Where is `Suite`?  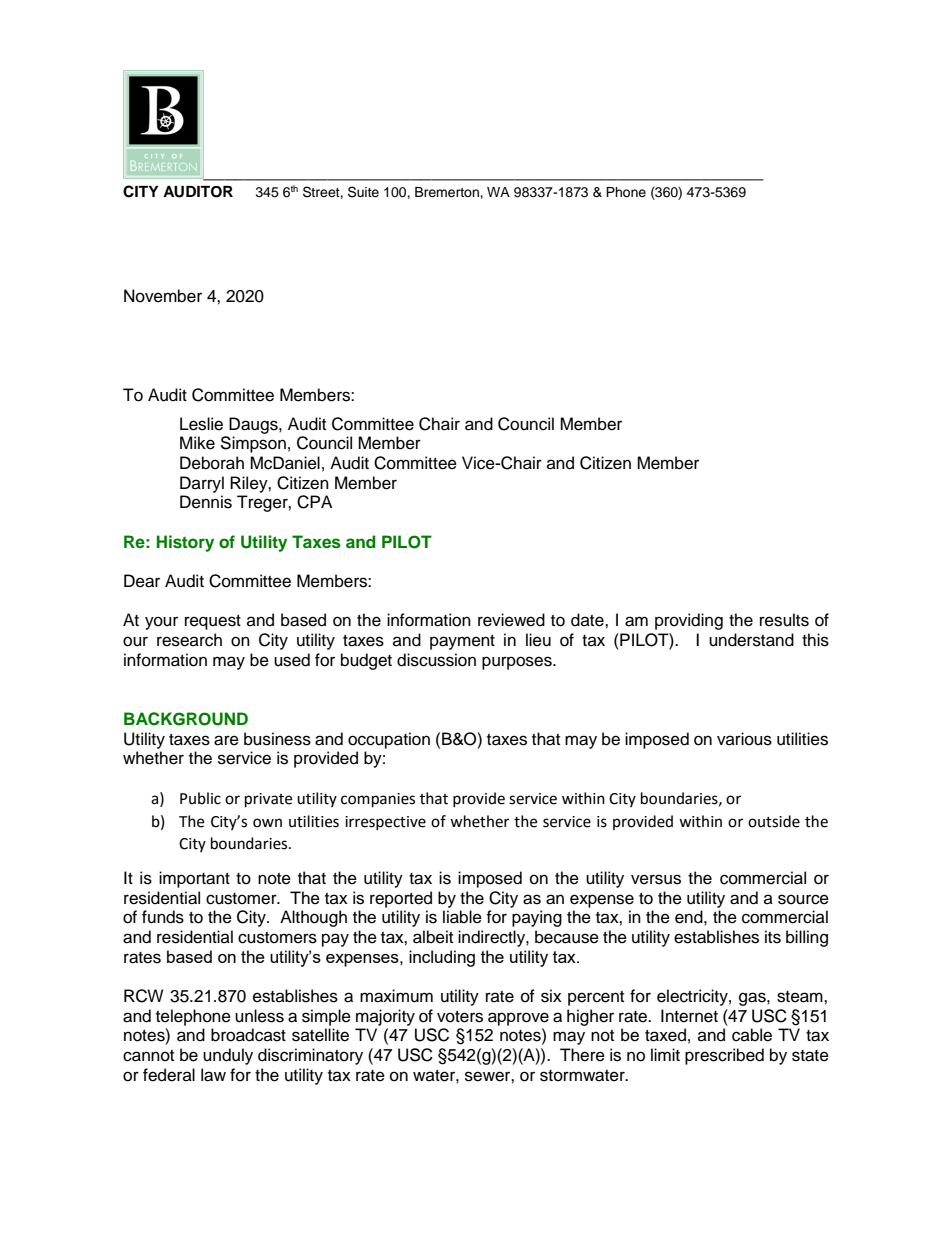 Suite is located at coordinates (363, 192).
